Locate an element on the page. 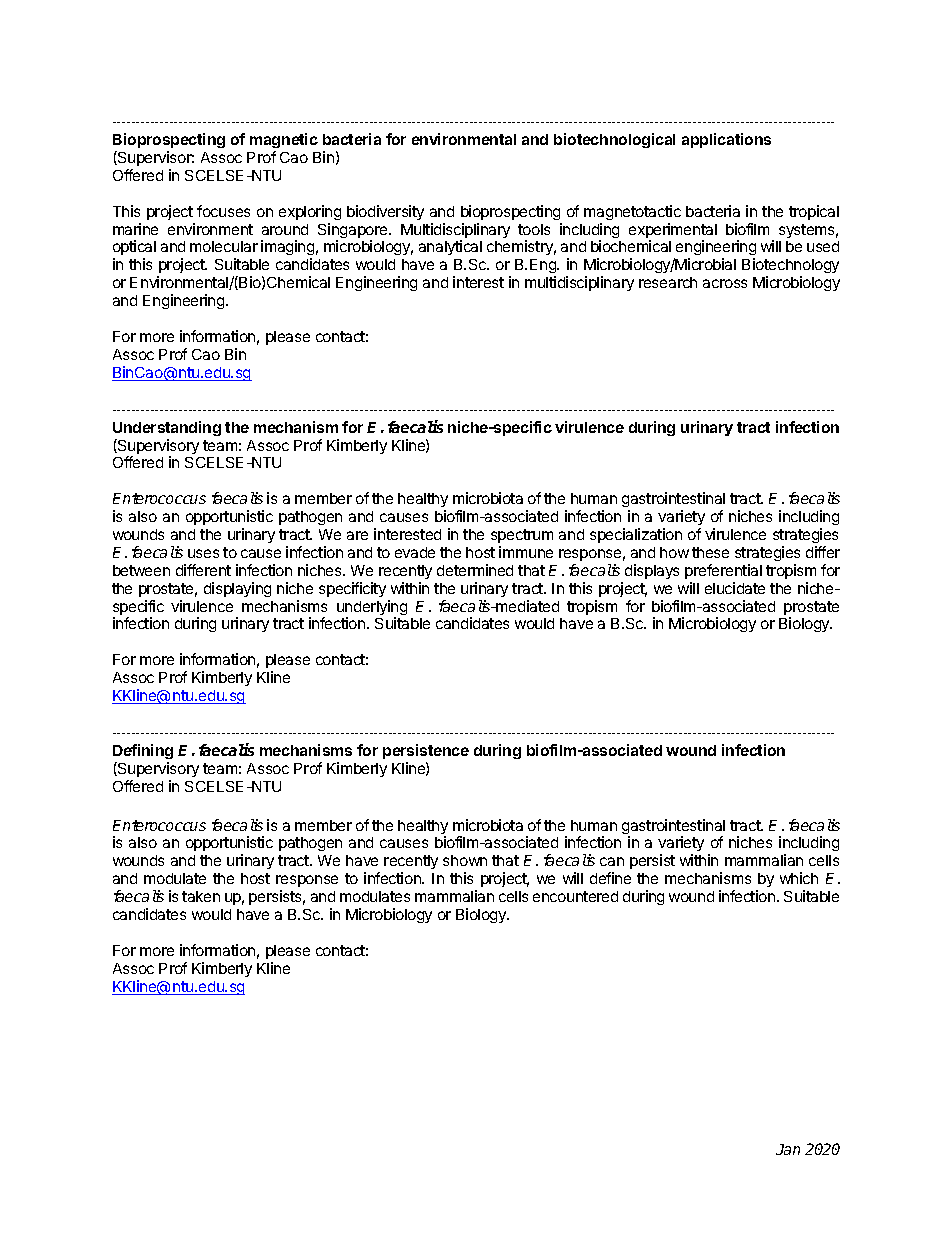 Image resolution: width=952 pixels, height=1233 pixels. across is located at coordinates (725, 283).
